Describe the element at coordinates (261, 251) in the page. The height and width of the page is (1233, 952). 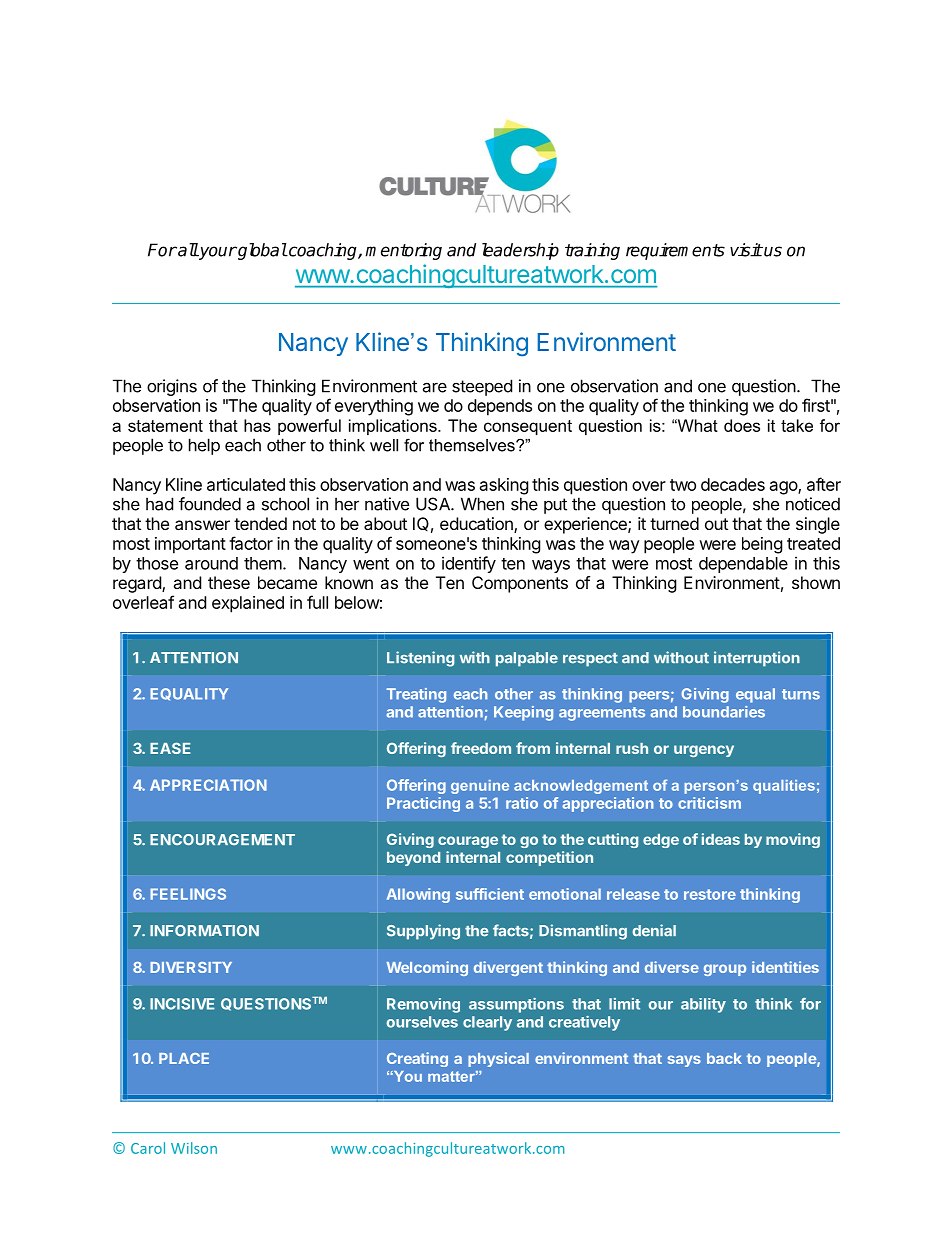
I see `global` at that location.
